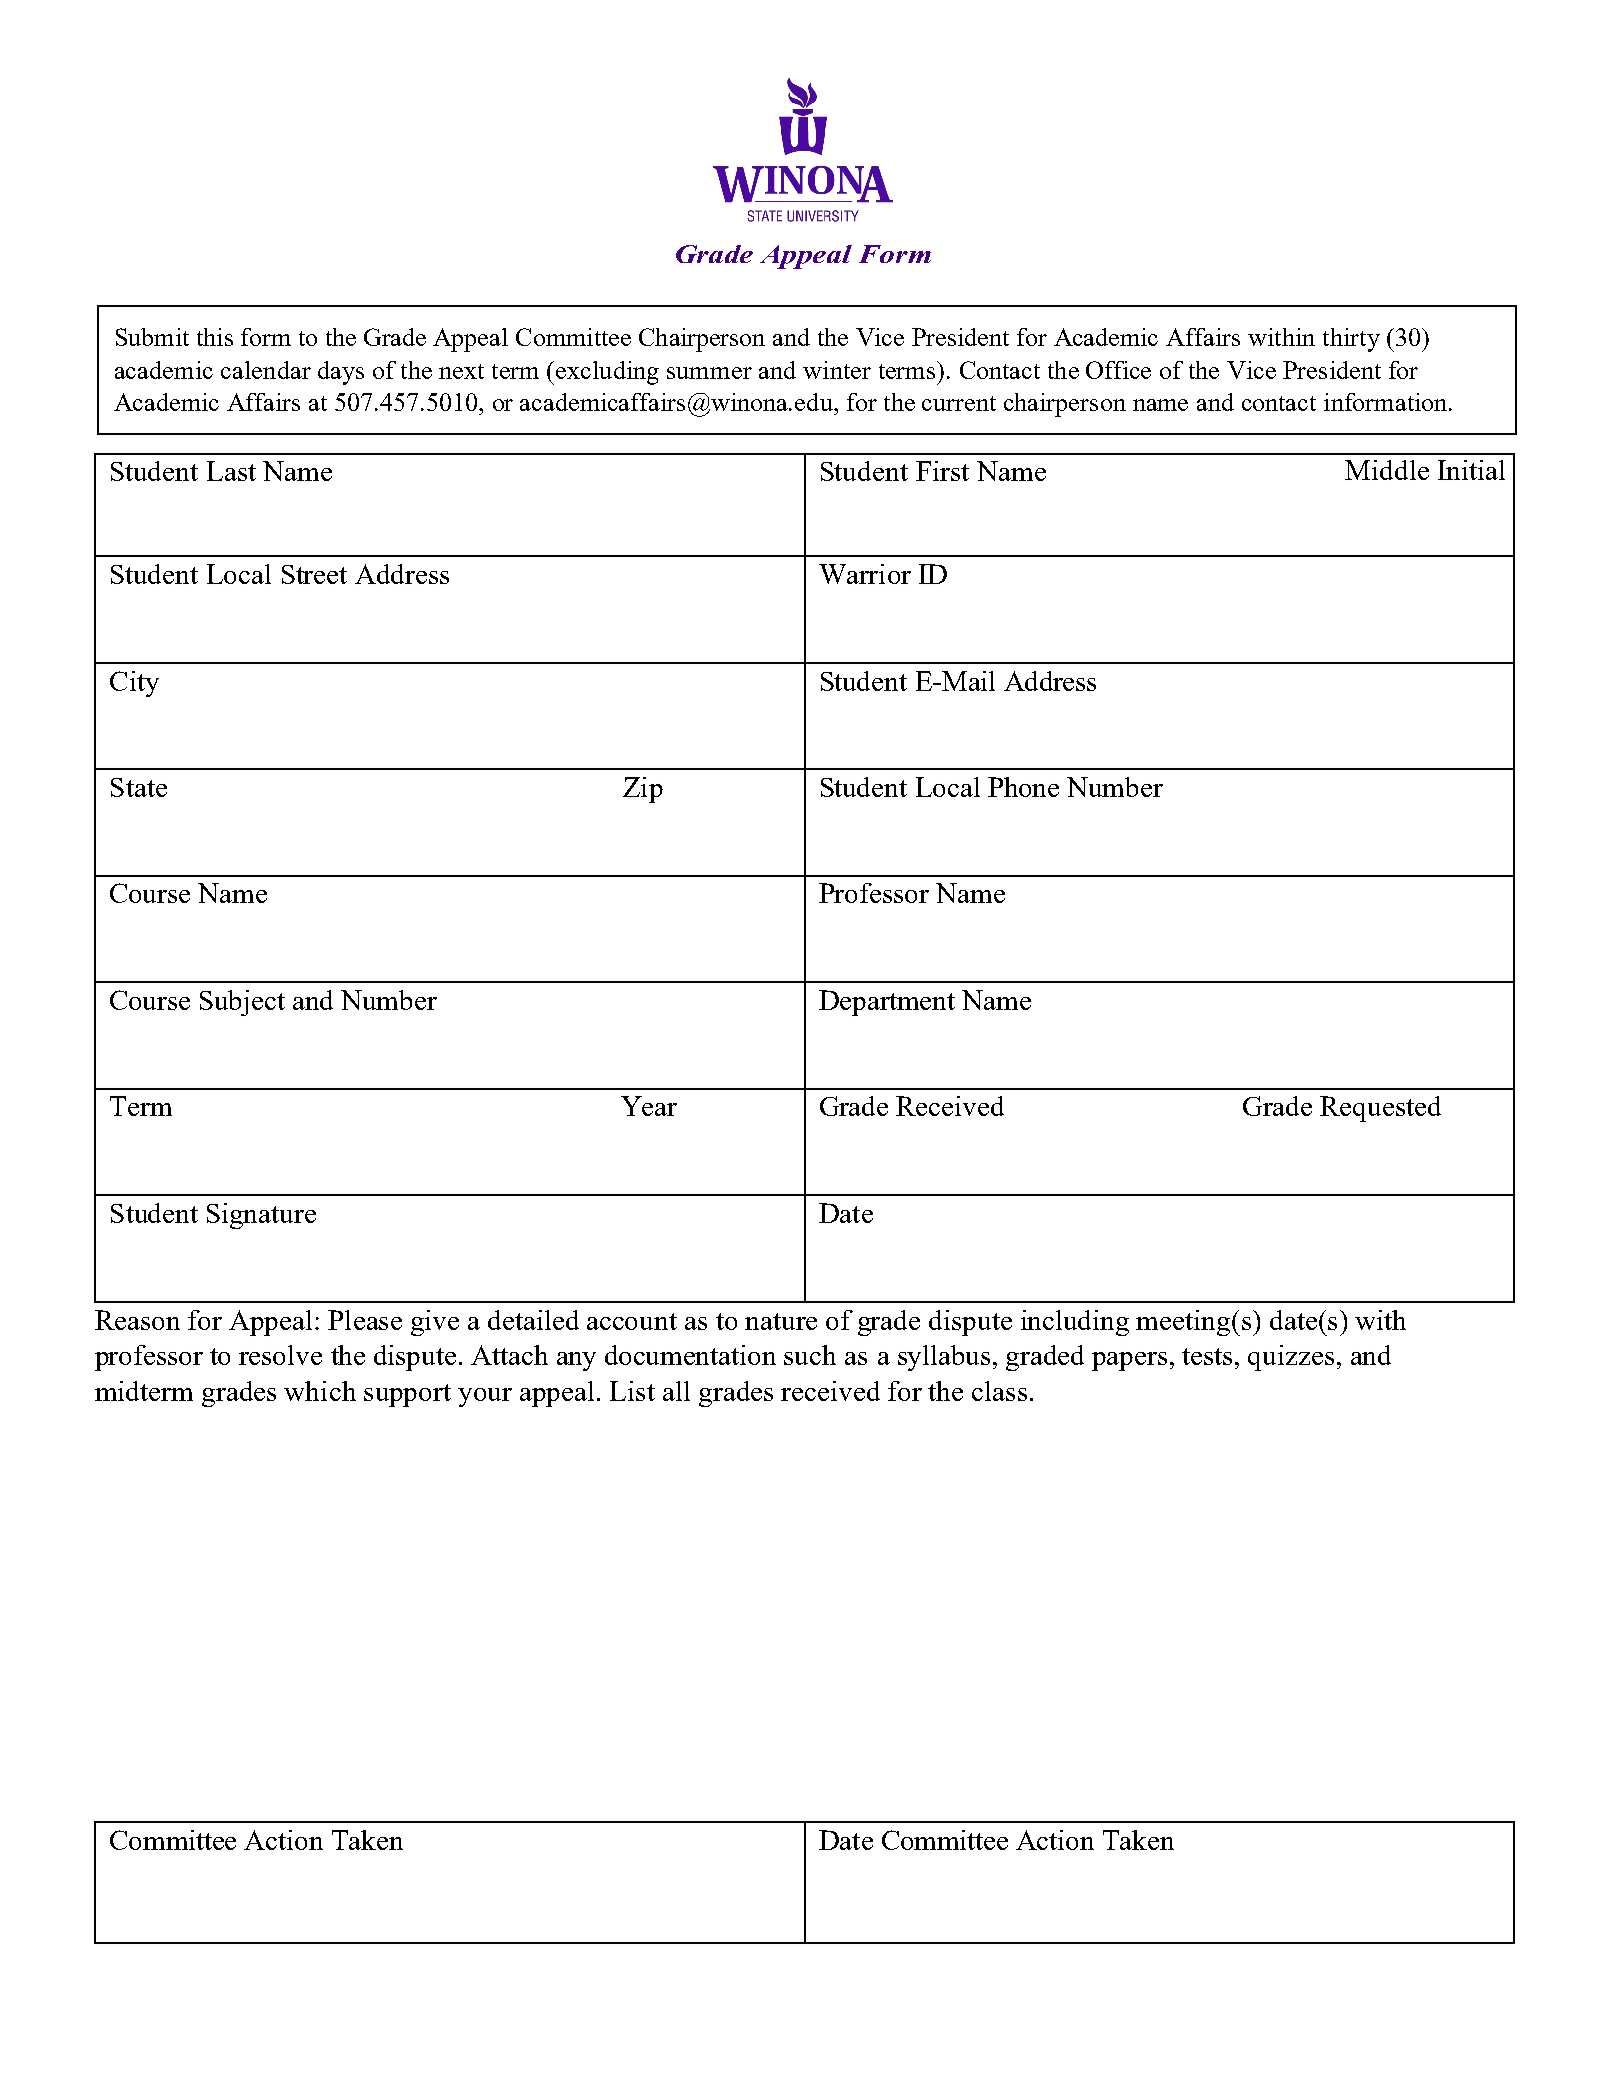  I want to click on City, so click(134, 684).
